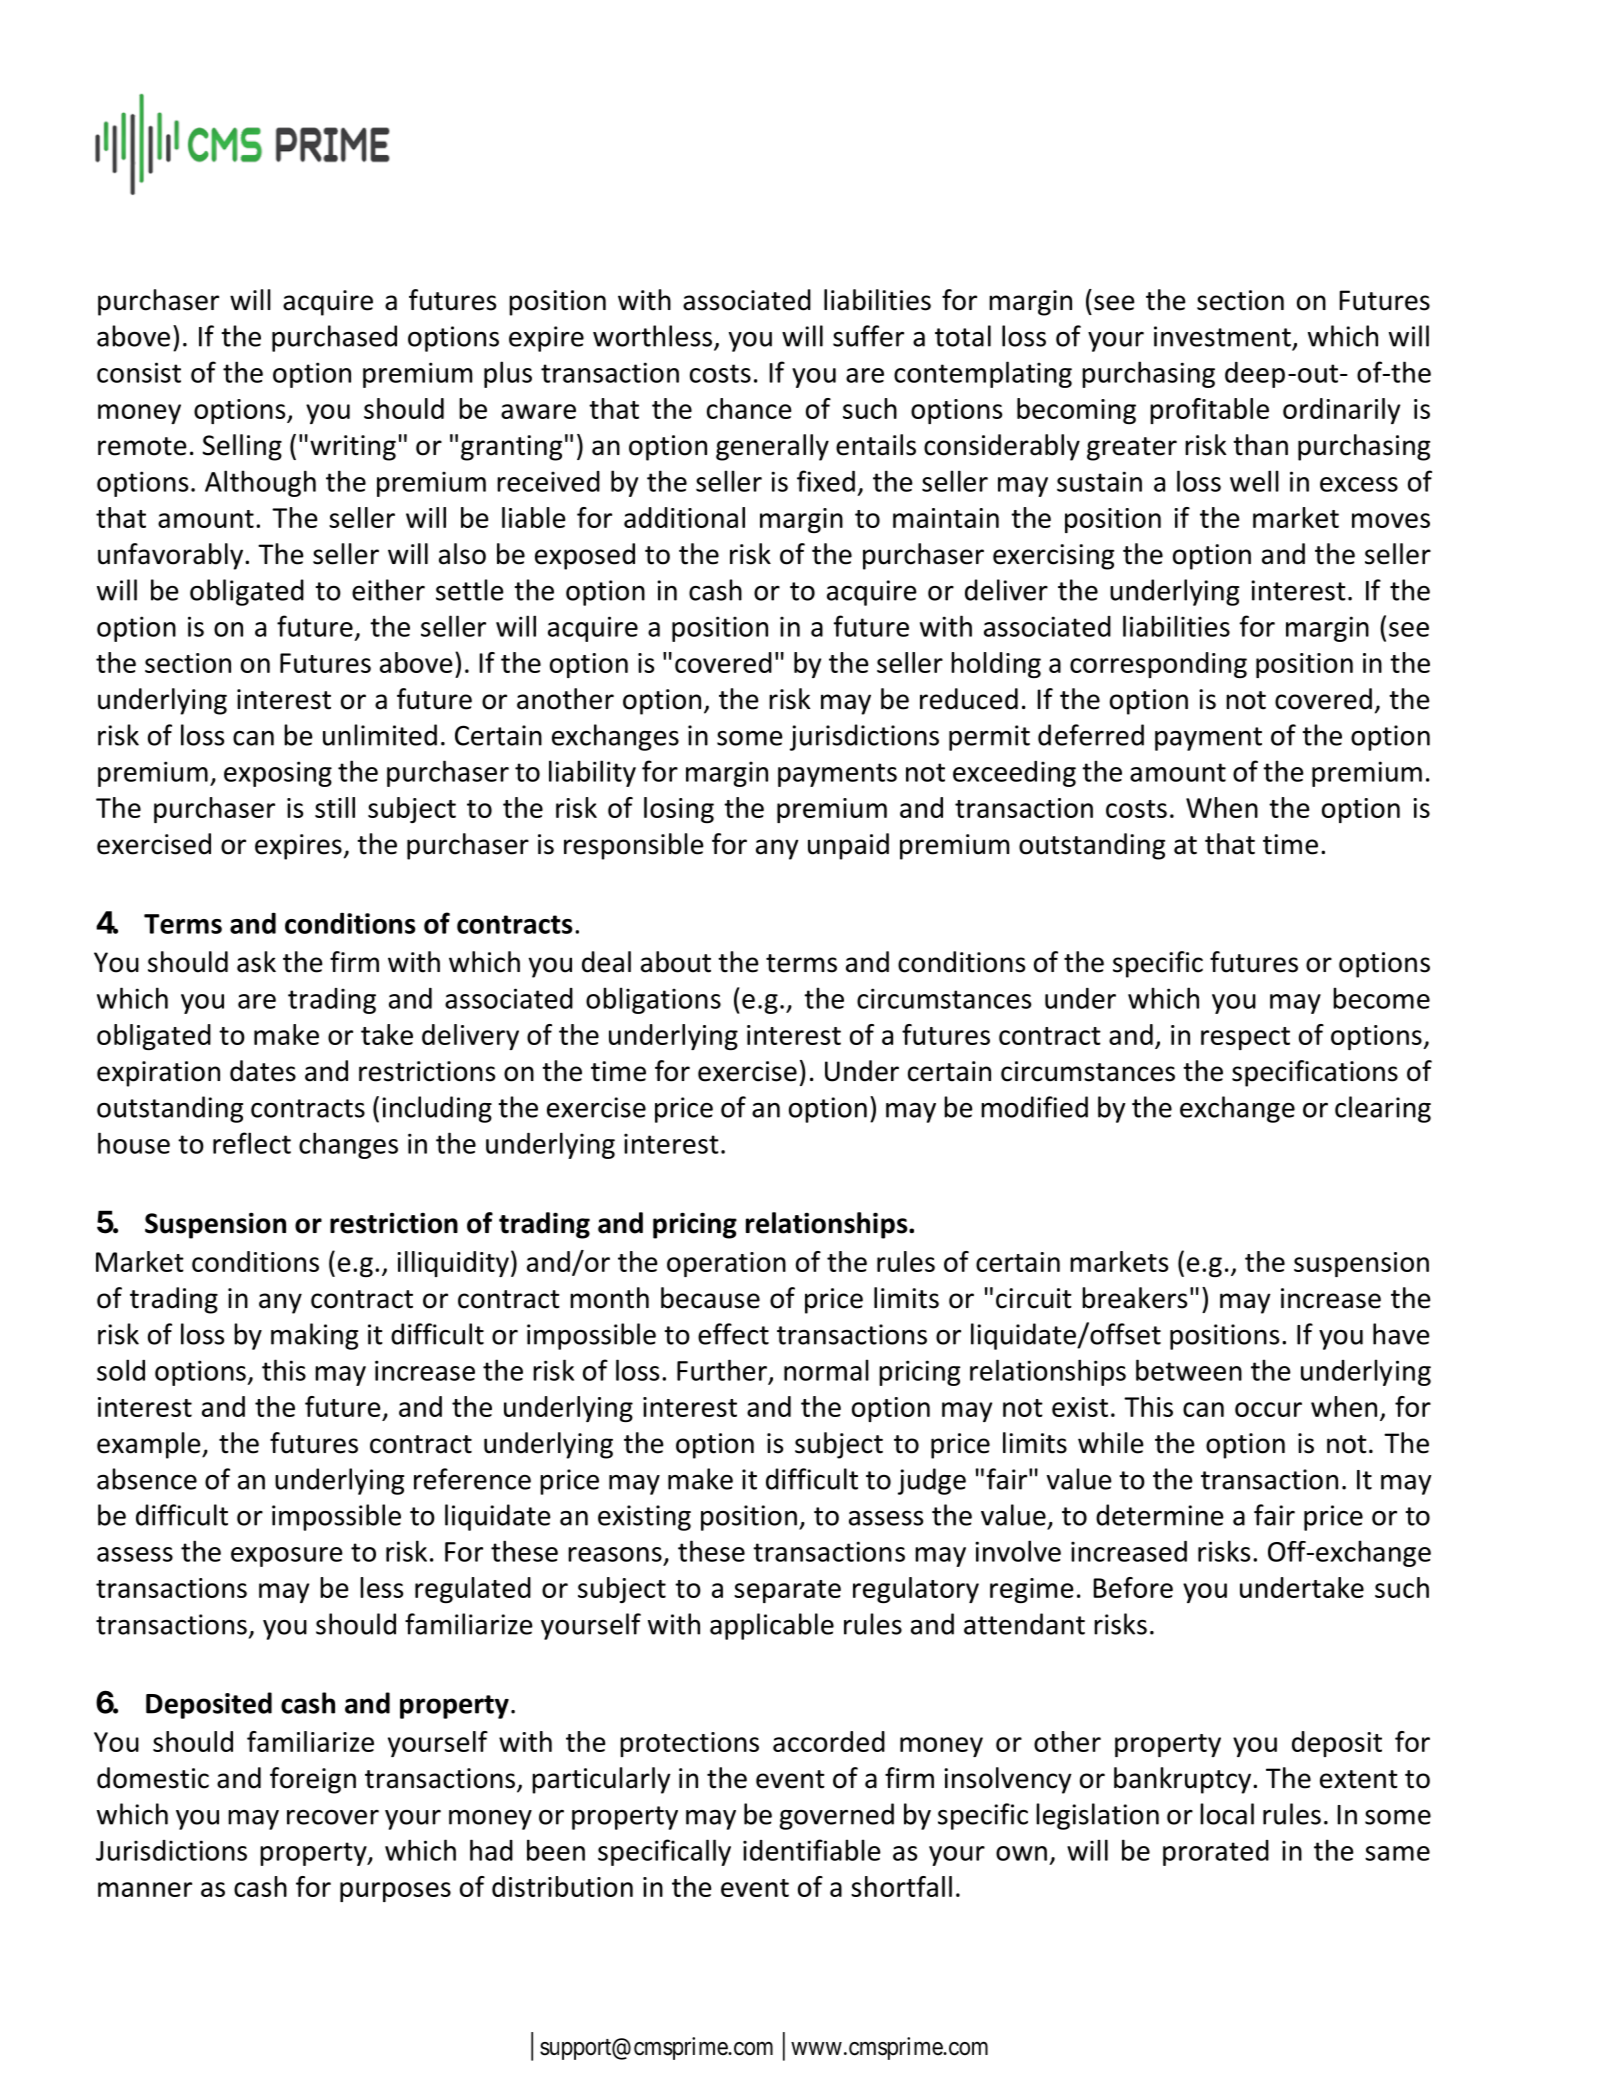 Image resolution: width=1621 pixels, height=2098 pixels. What do you see at coordinates (314, 1336) in the document?
I see `making` at bounding box center [314, 1336].
